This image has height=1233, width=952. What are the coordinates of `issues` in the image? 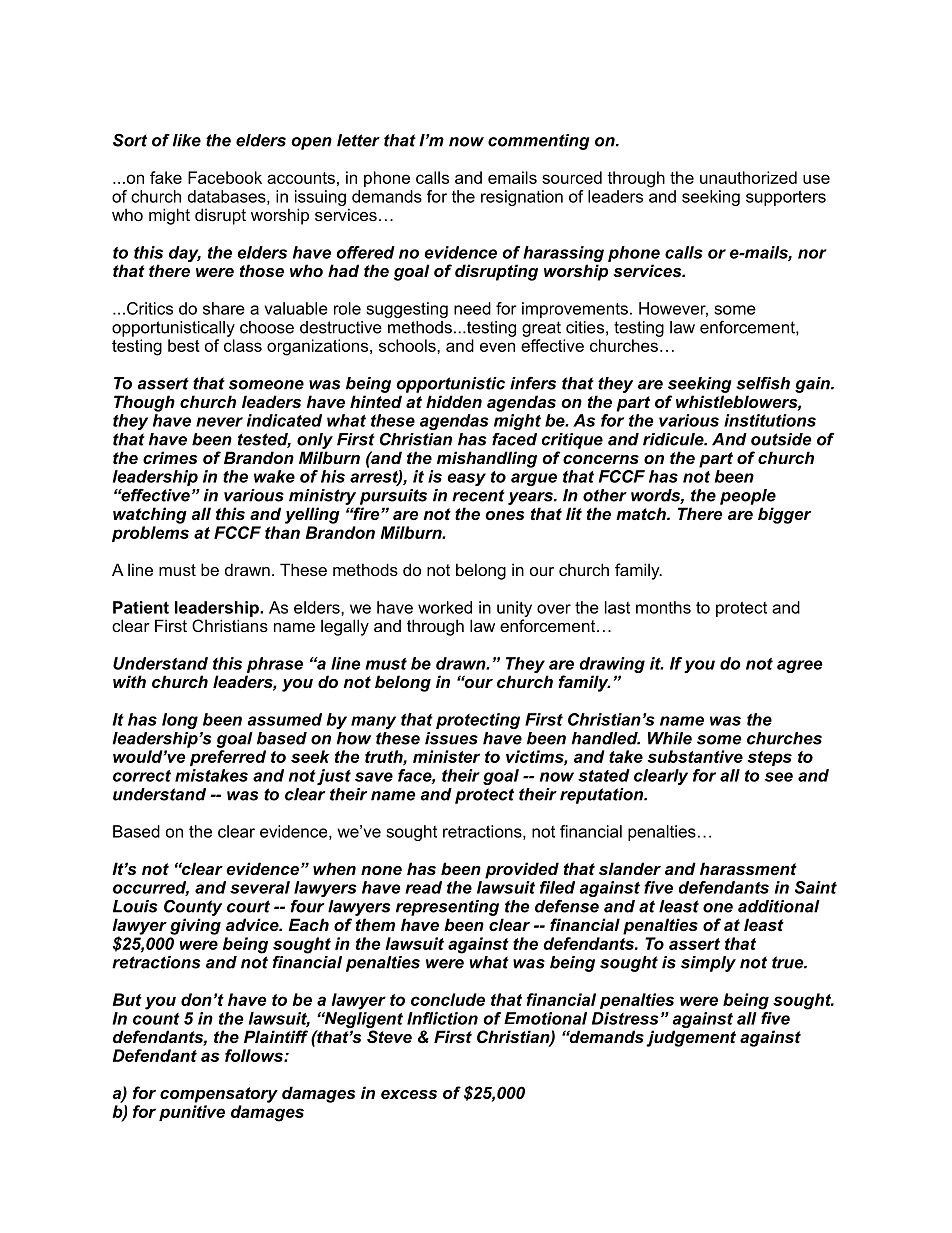 It's located at (451, 738).
